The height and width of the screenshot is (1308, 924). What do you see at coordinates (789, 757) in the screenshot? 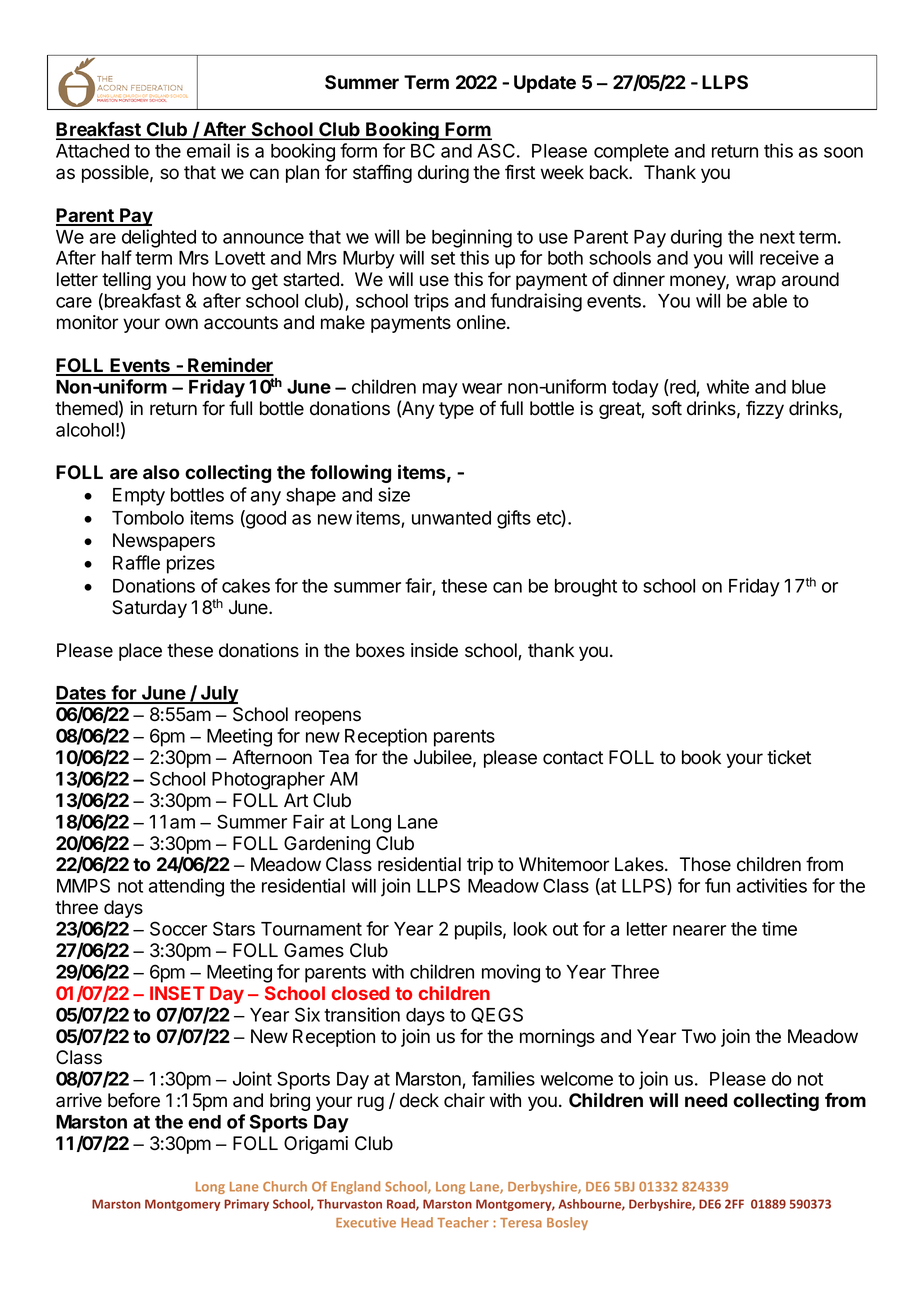
I see `ticket` at bounding box center [789, 757].
